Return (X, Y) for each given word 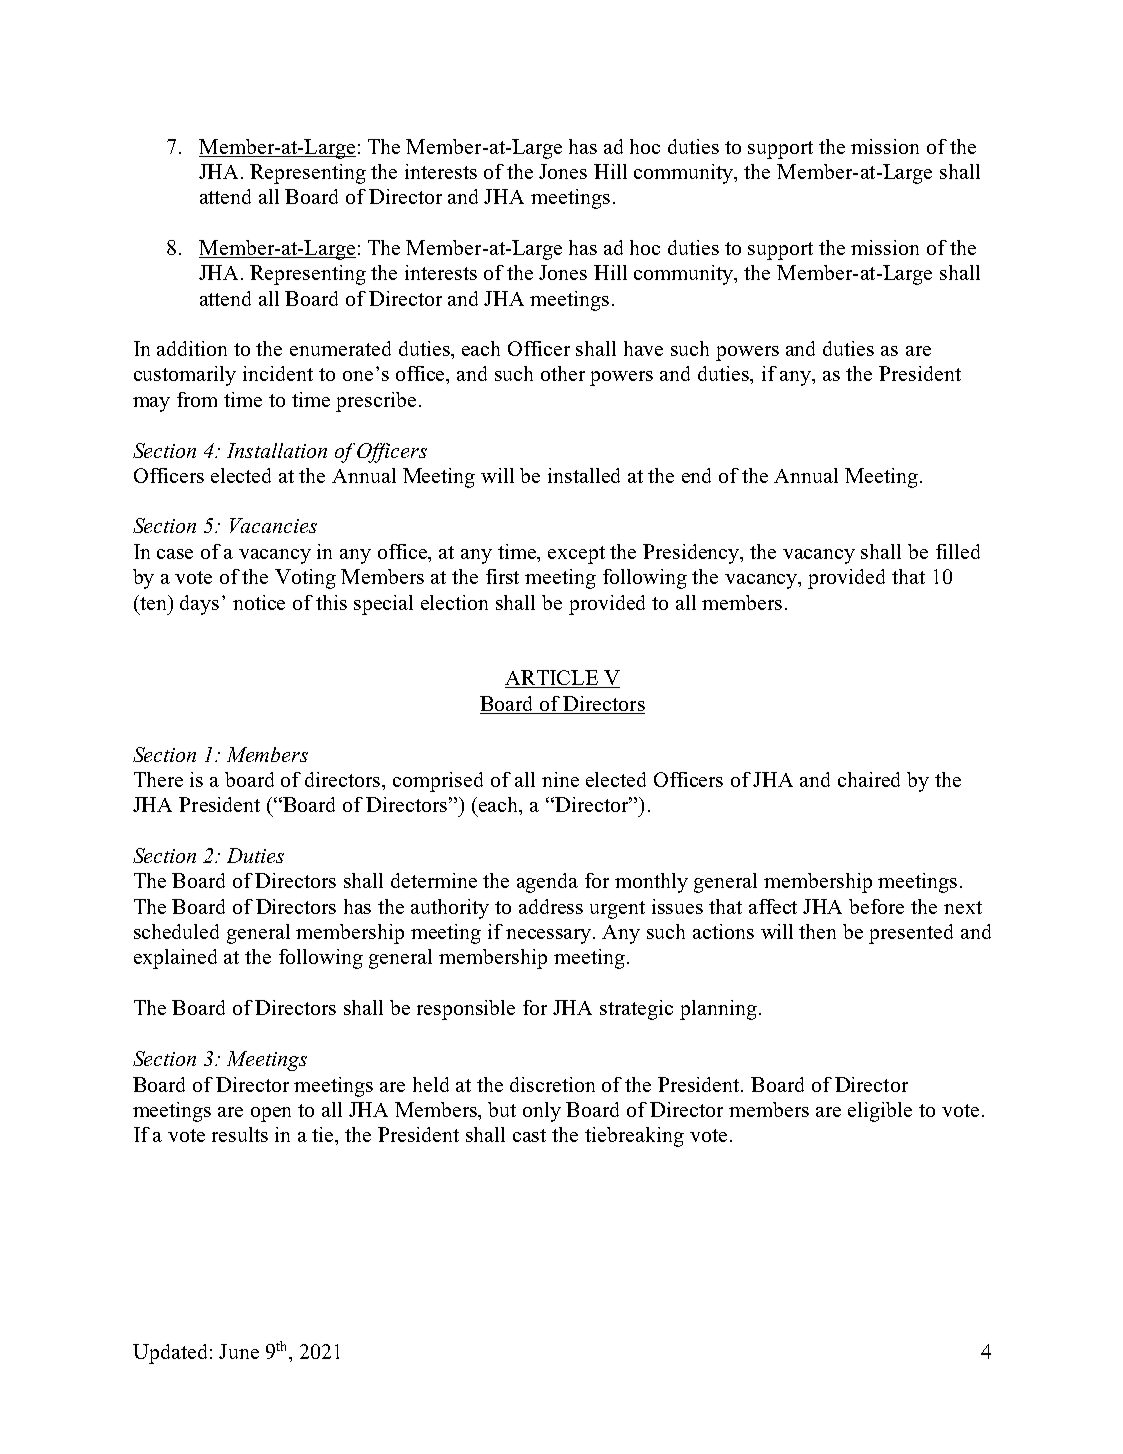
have (643, 348)
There (158, 779)
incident (278, 373)
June (239, 1351)
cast (529, 1135)
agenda (547, 883)
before (876, 906)
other (563, 373)
